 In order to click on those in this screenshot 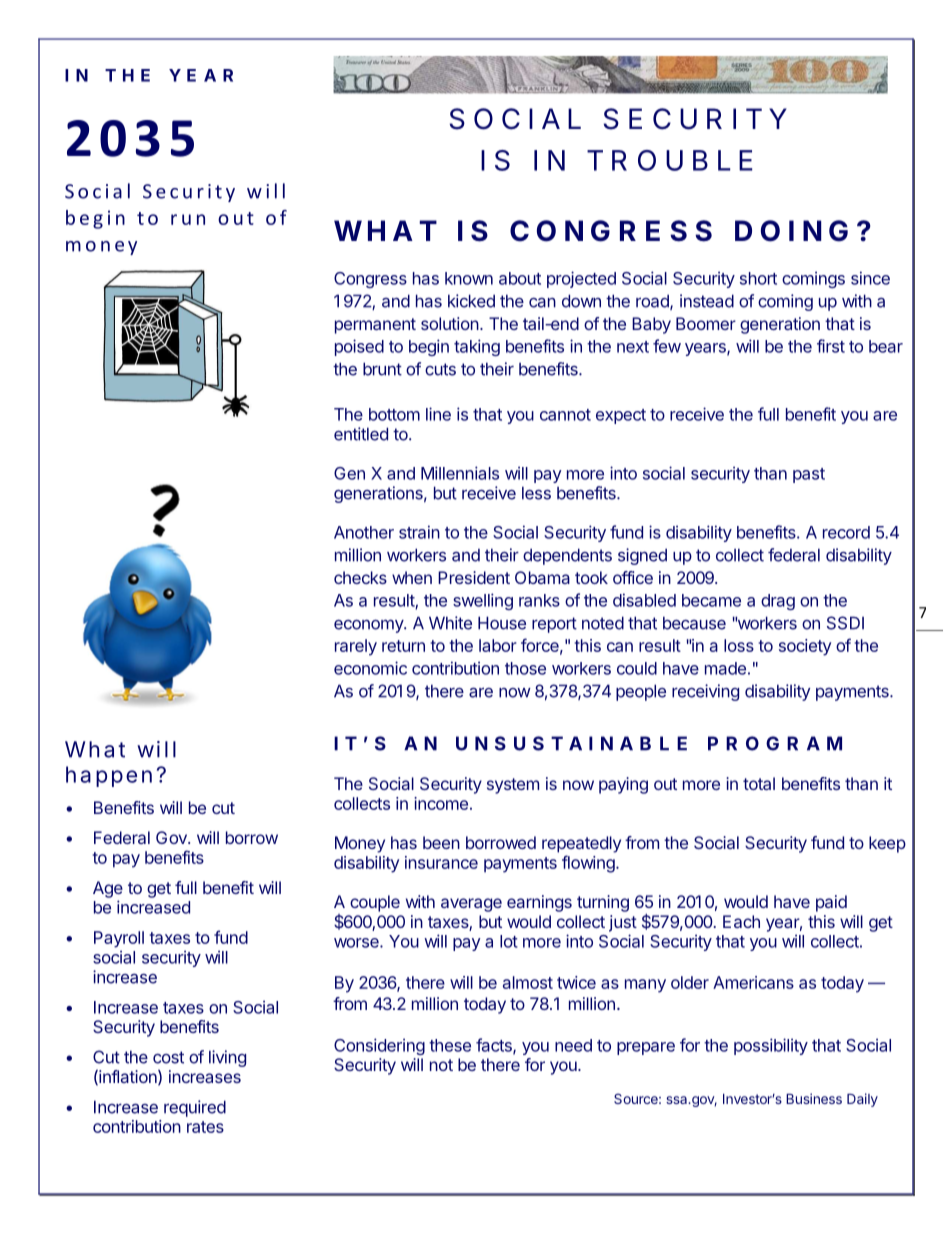, I will do `click(525, 668)`.
